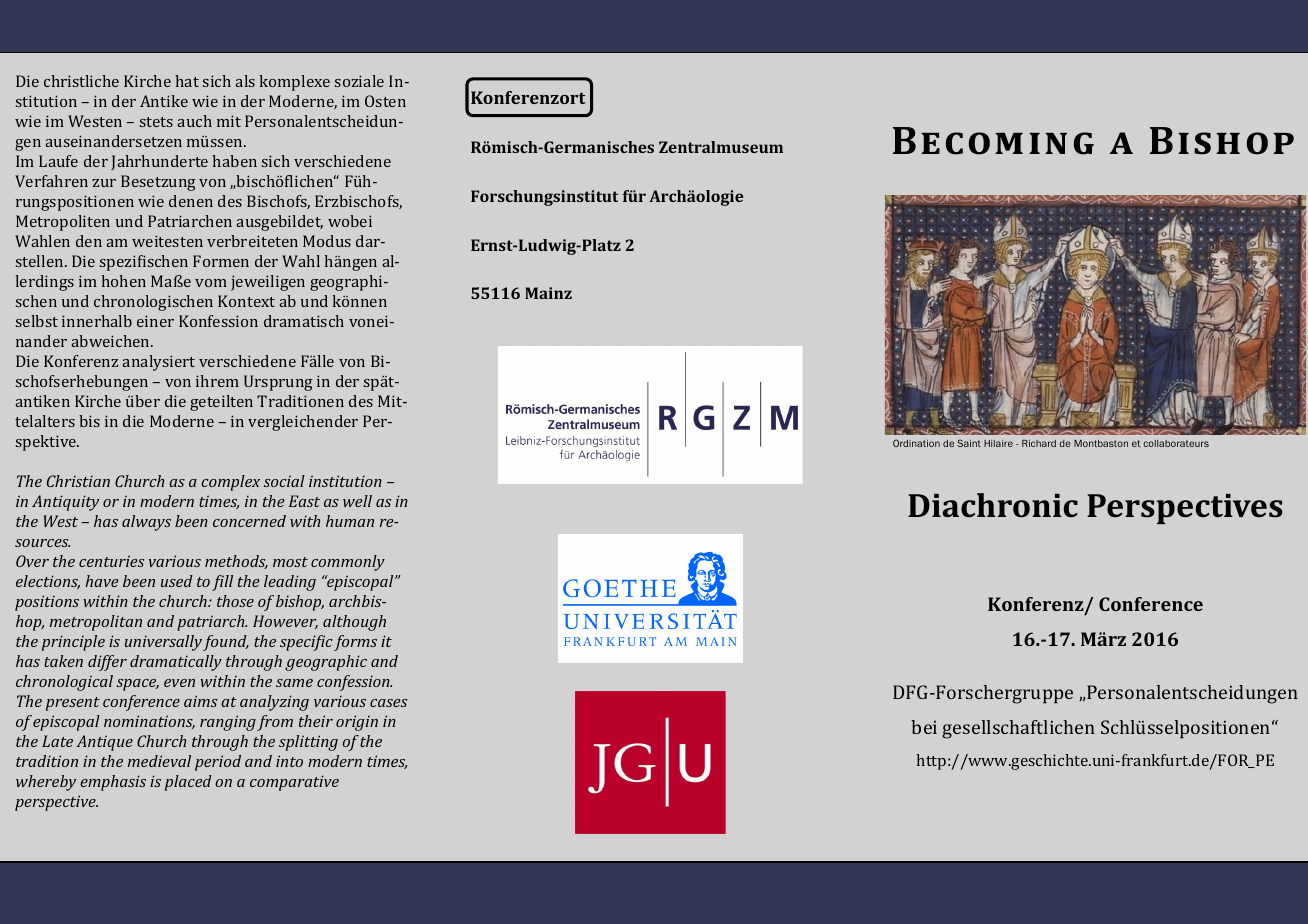 This document has height=924, width=1308. I want to click on einer, so click(155, 321).
